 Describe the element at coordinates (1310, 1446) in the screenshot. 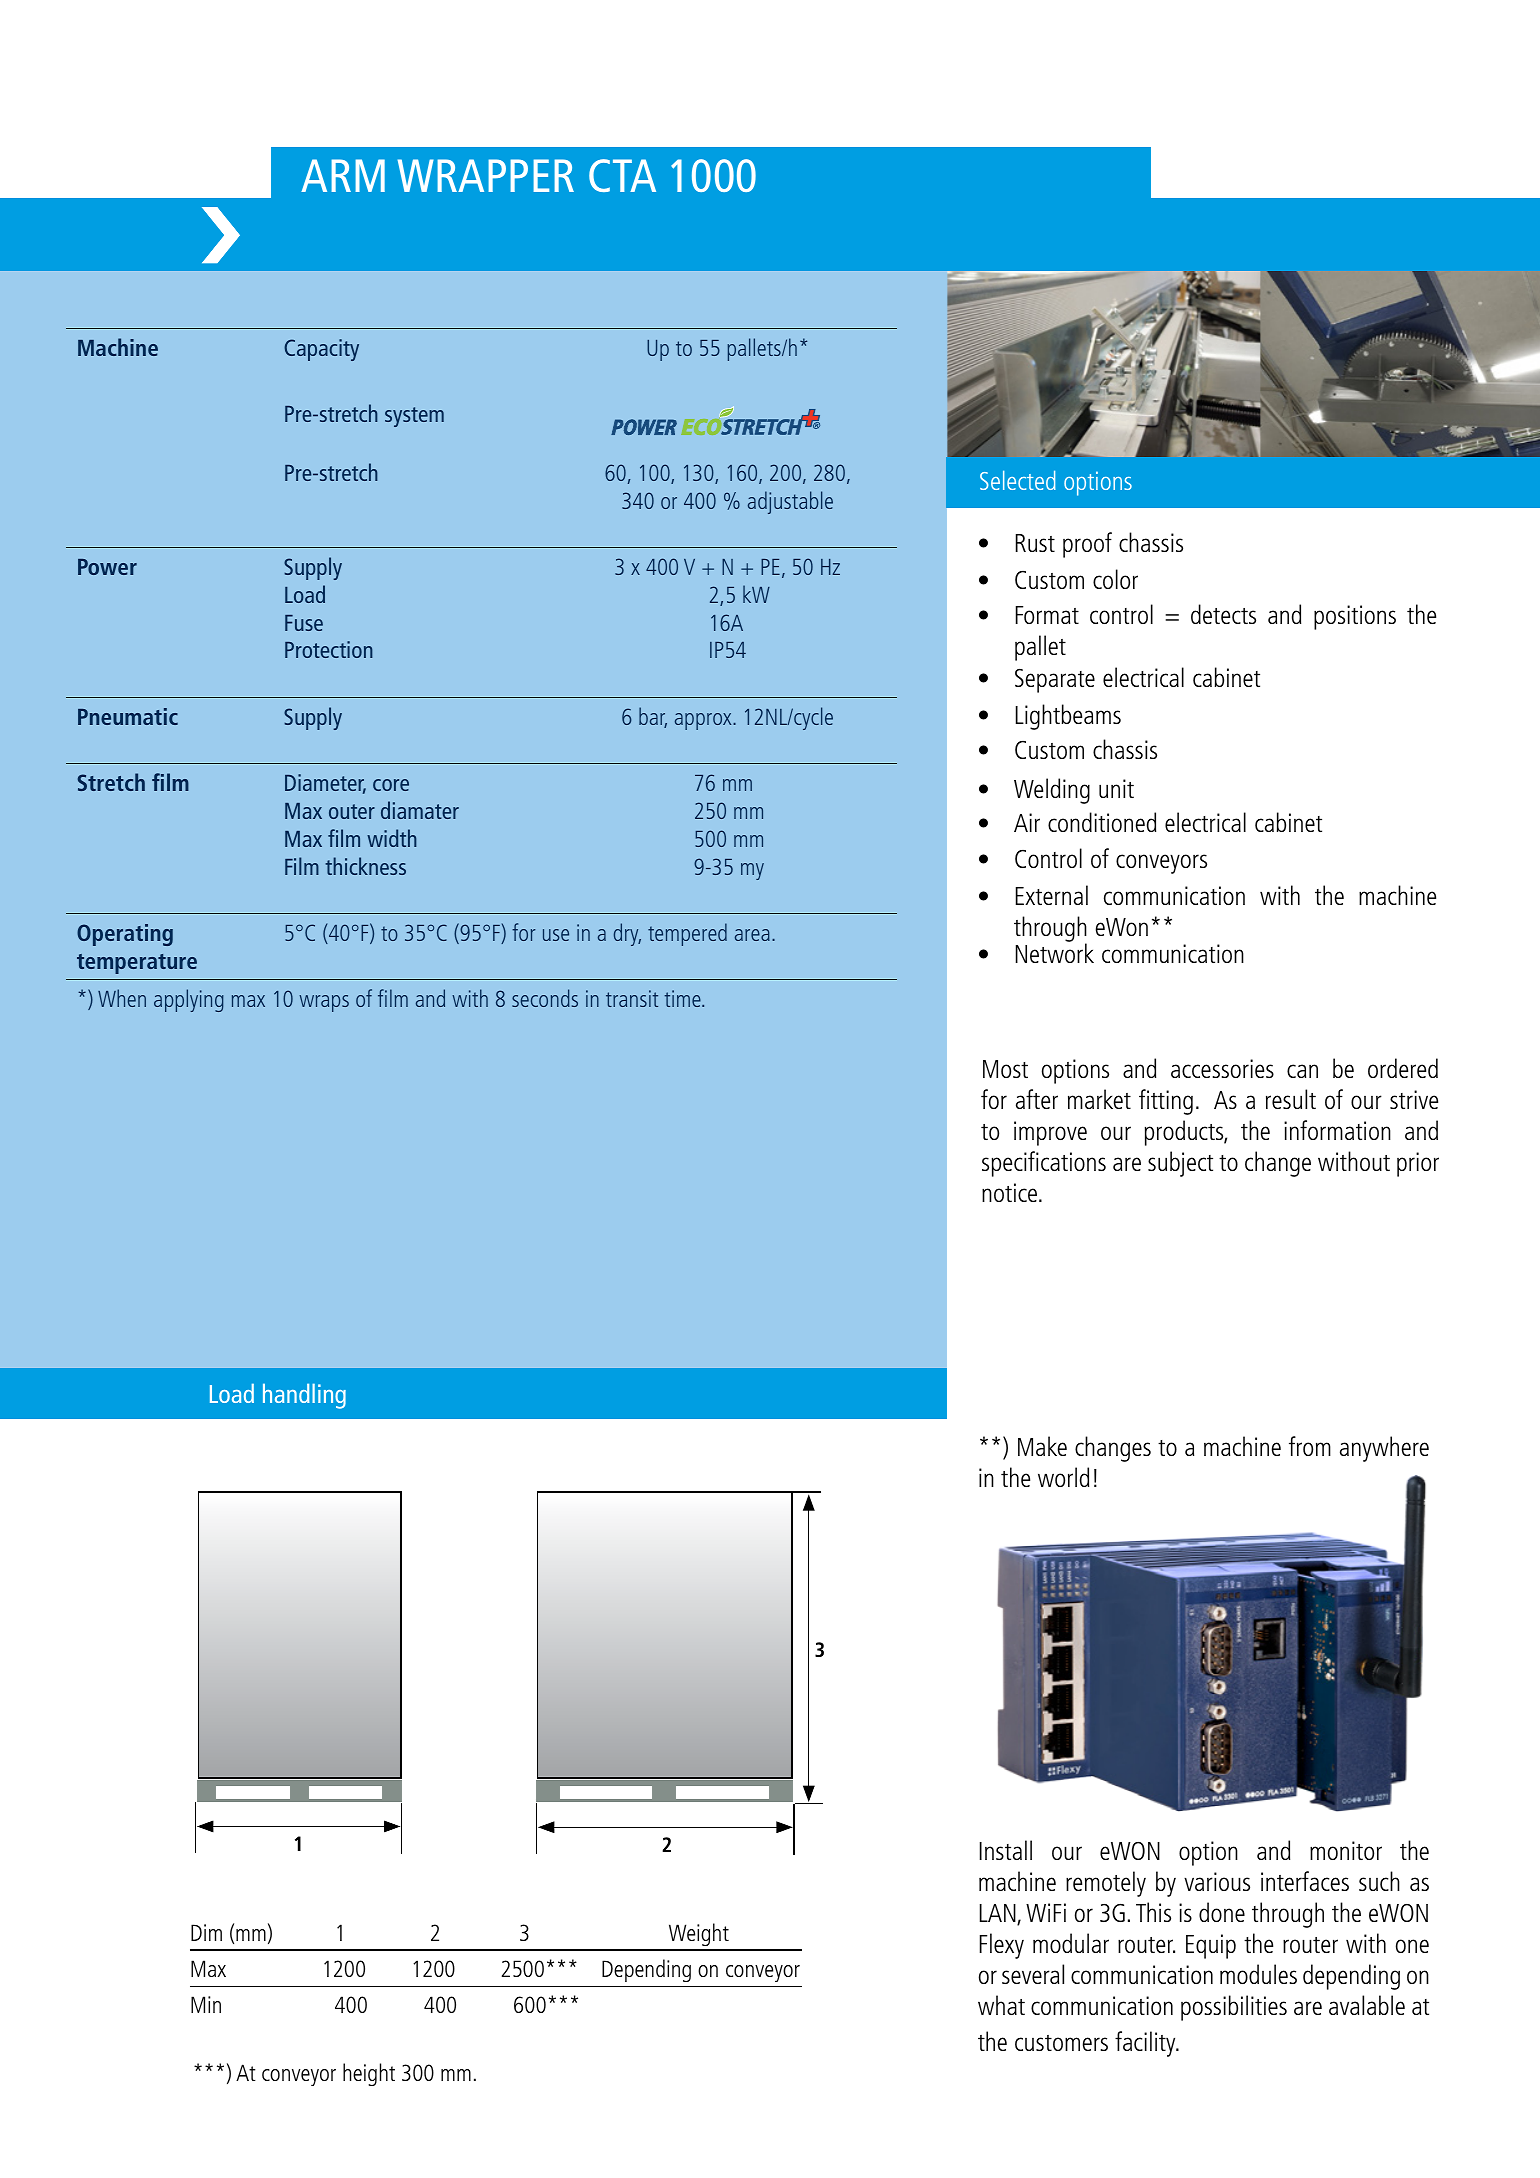

I see `from` at that location.
